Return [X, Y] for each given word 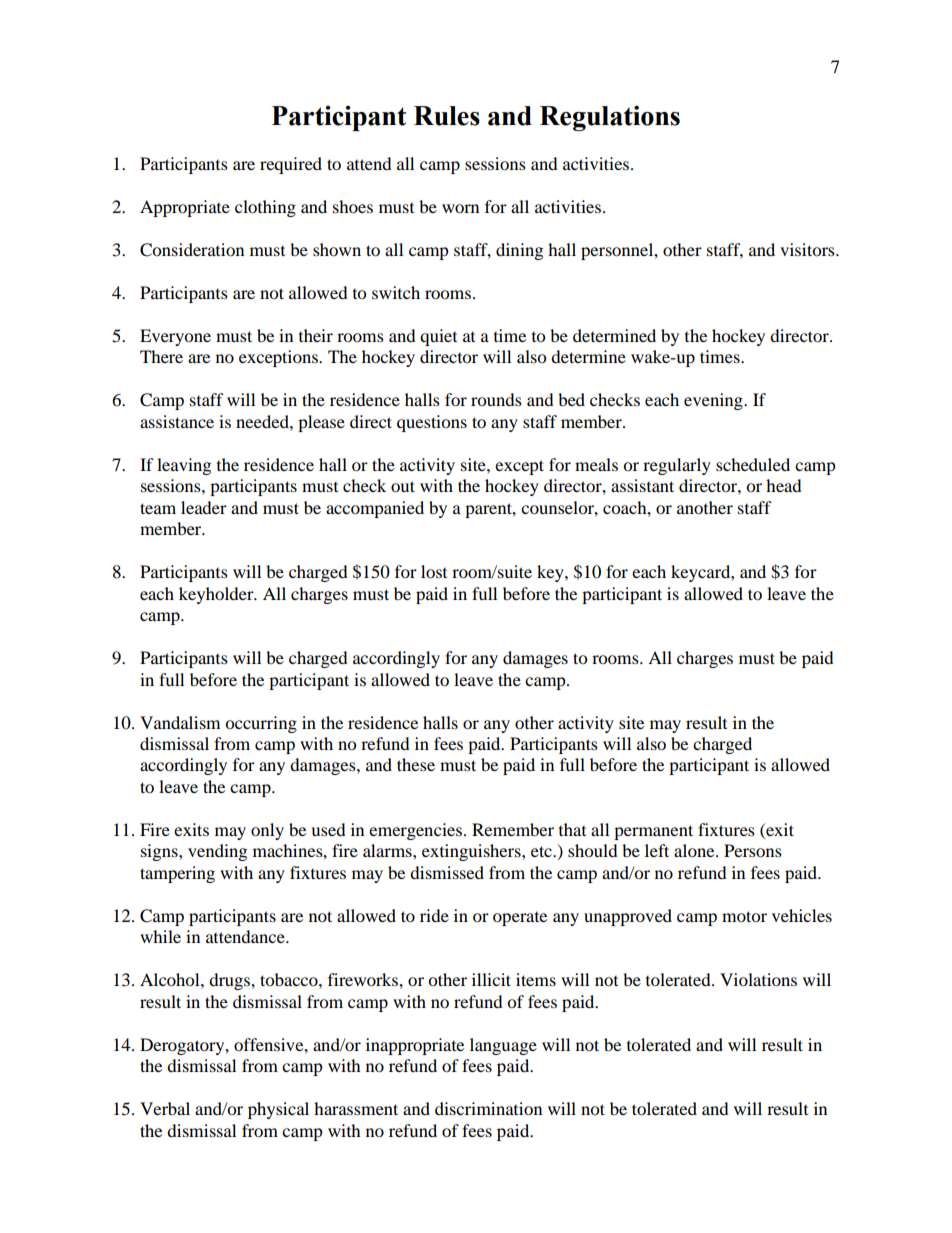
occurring [261, 724]
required [291, 165]
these [416, 764]
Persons [753, 850]
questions [432, 423]
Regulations [610, 118]
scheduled [753, 464]
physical [278, 1110]
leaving [184, 466]
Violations [758, 979]
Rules [447, 116]
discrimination [488, 1108]
